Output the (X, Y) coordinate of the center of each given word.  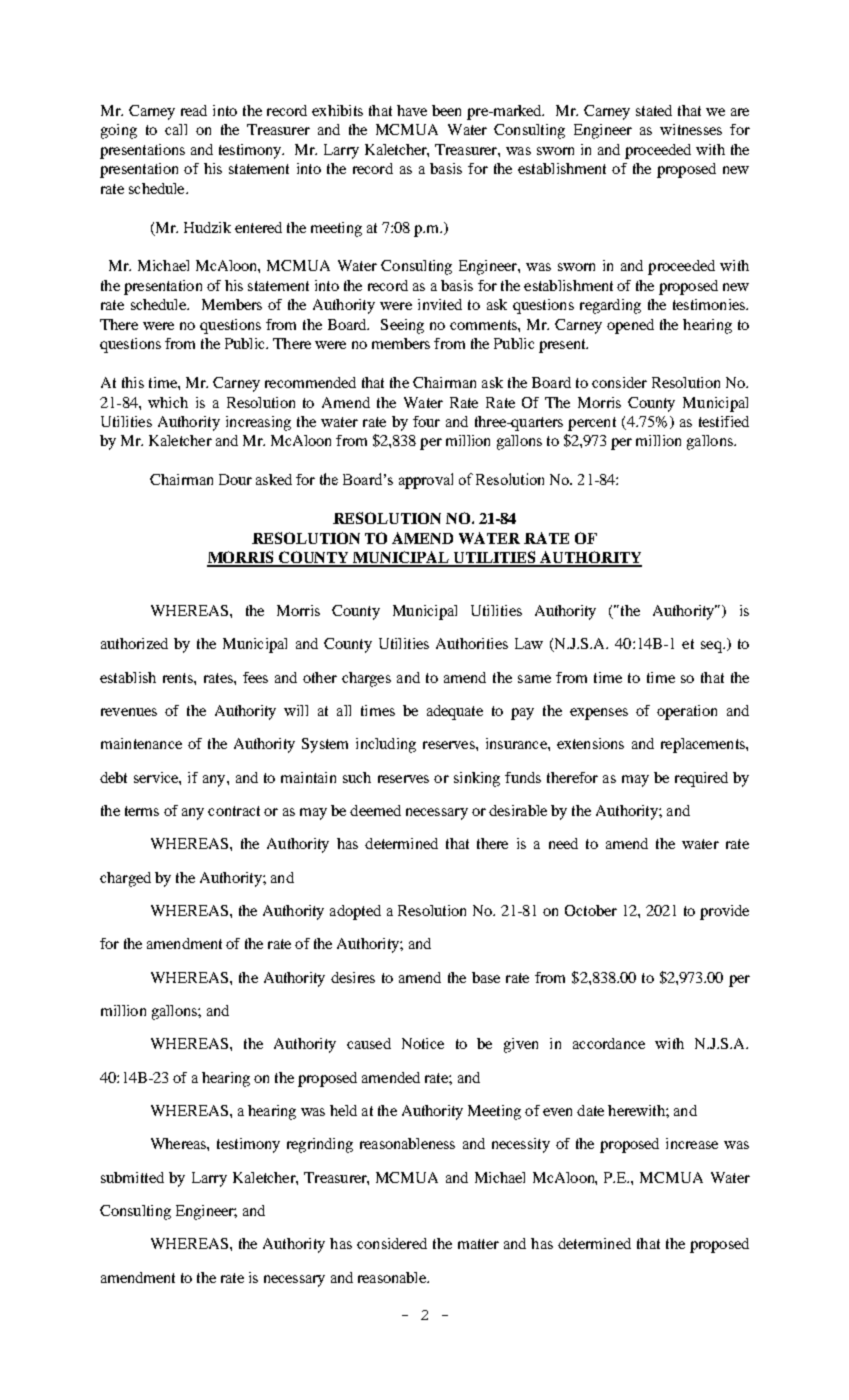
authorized (134, 643)
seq (712, 647)
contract (234, 811)
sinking (477, 779)
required (701, 779)
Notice (423, 1043)
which (168, 402)
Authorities (472, 643)
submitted (132, 1177)
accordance (609, 1043)
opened (630, 326)
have (412, 110)
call (176, 129)
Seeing (402, 326)
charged (125, 879)
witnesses (691, 129)
